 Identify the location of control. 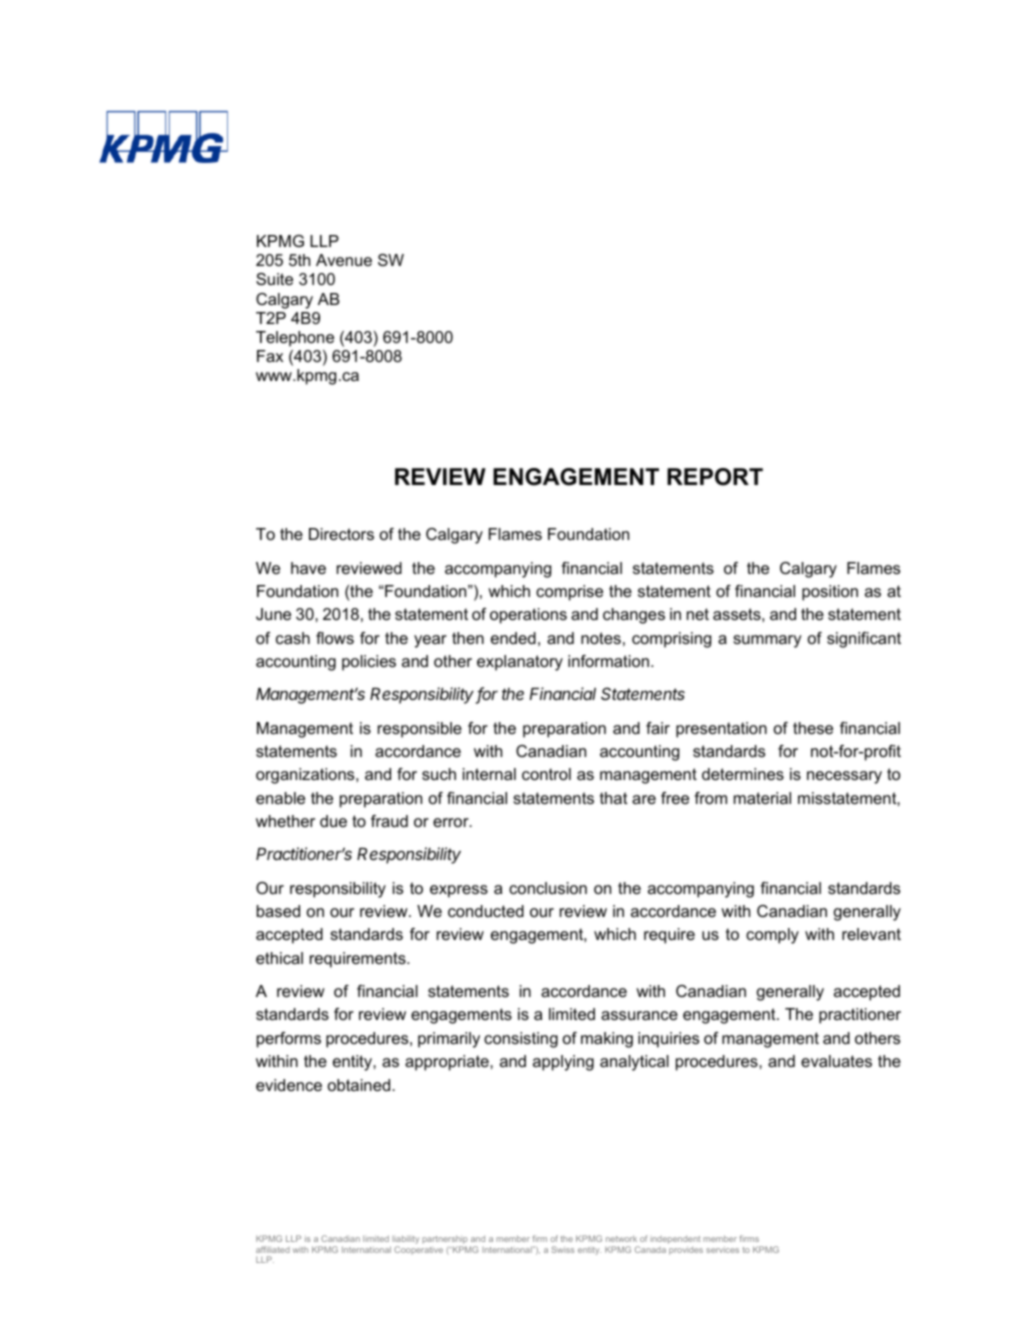
(546, 774).
